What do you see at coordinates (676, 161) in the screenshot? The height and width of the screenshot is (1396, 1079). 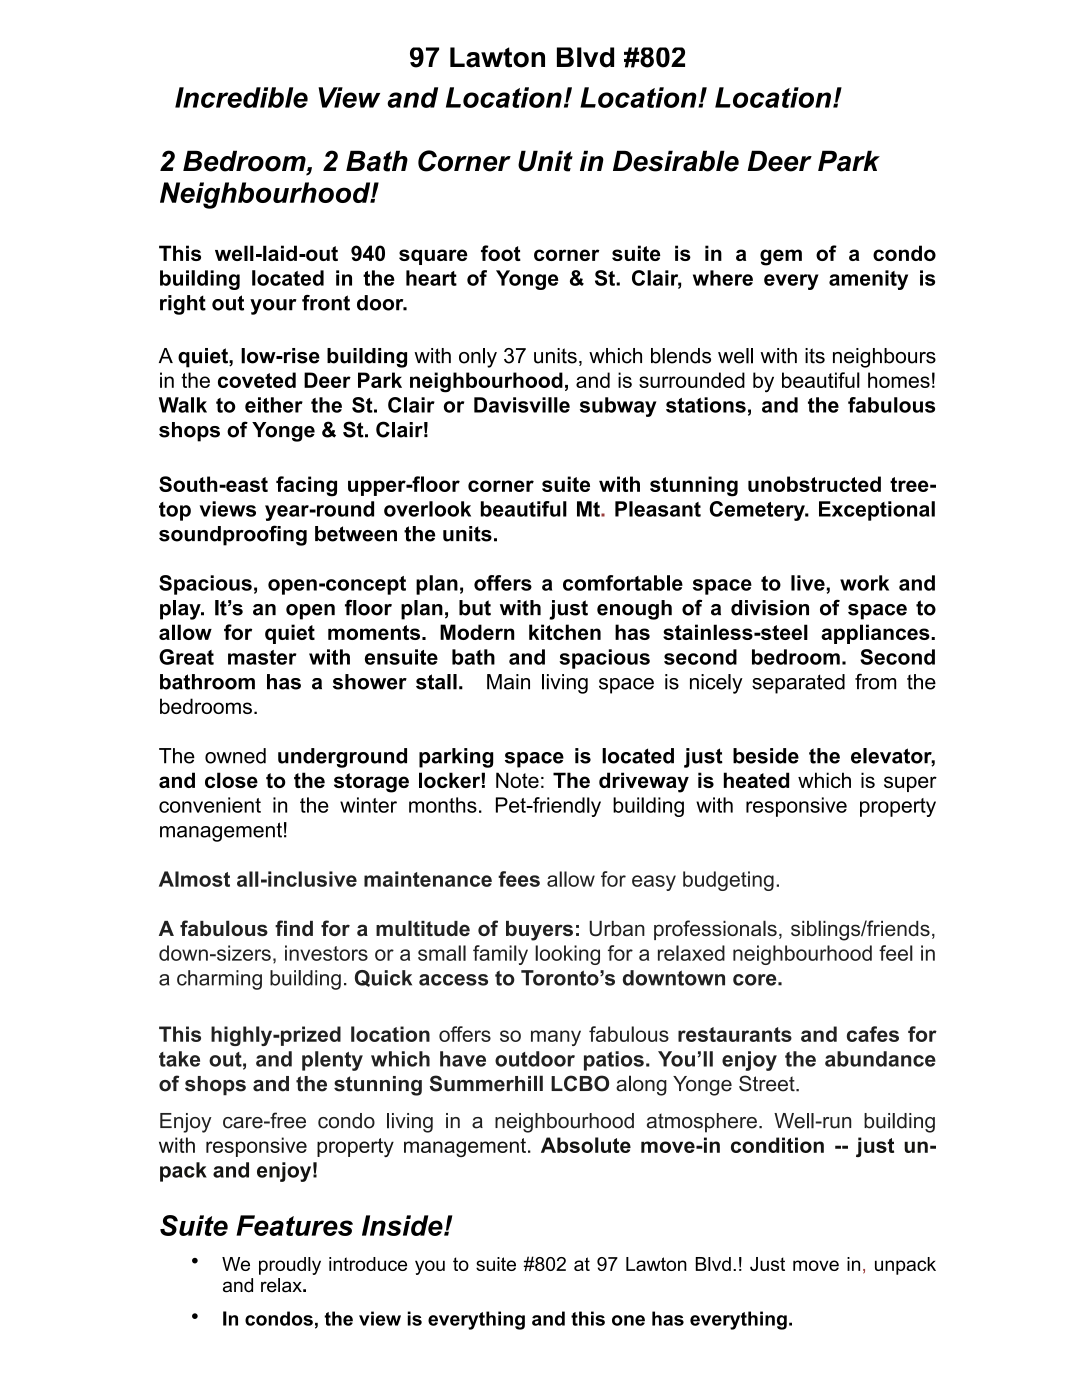 I see `Desirable` at bounding box center [676, 161].
